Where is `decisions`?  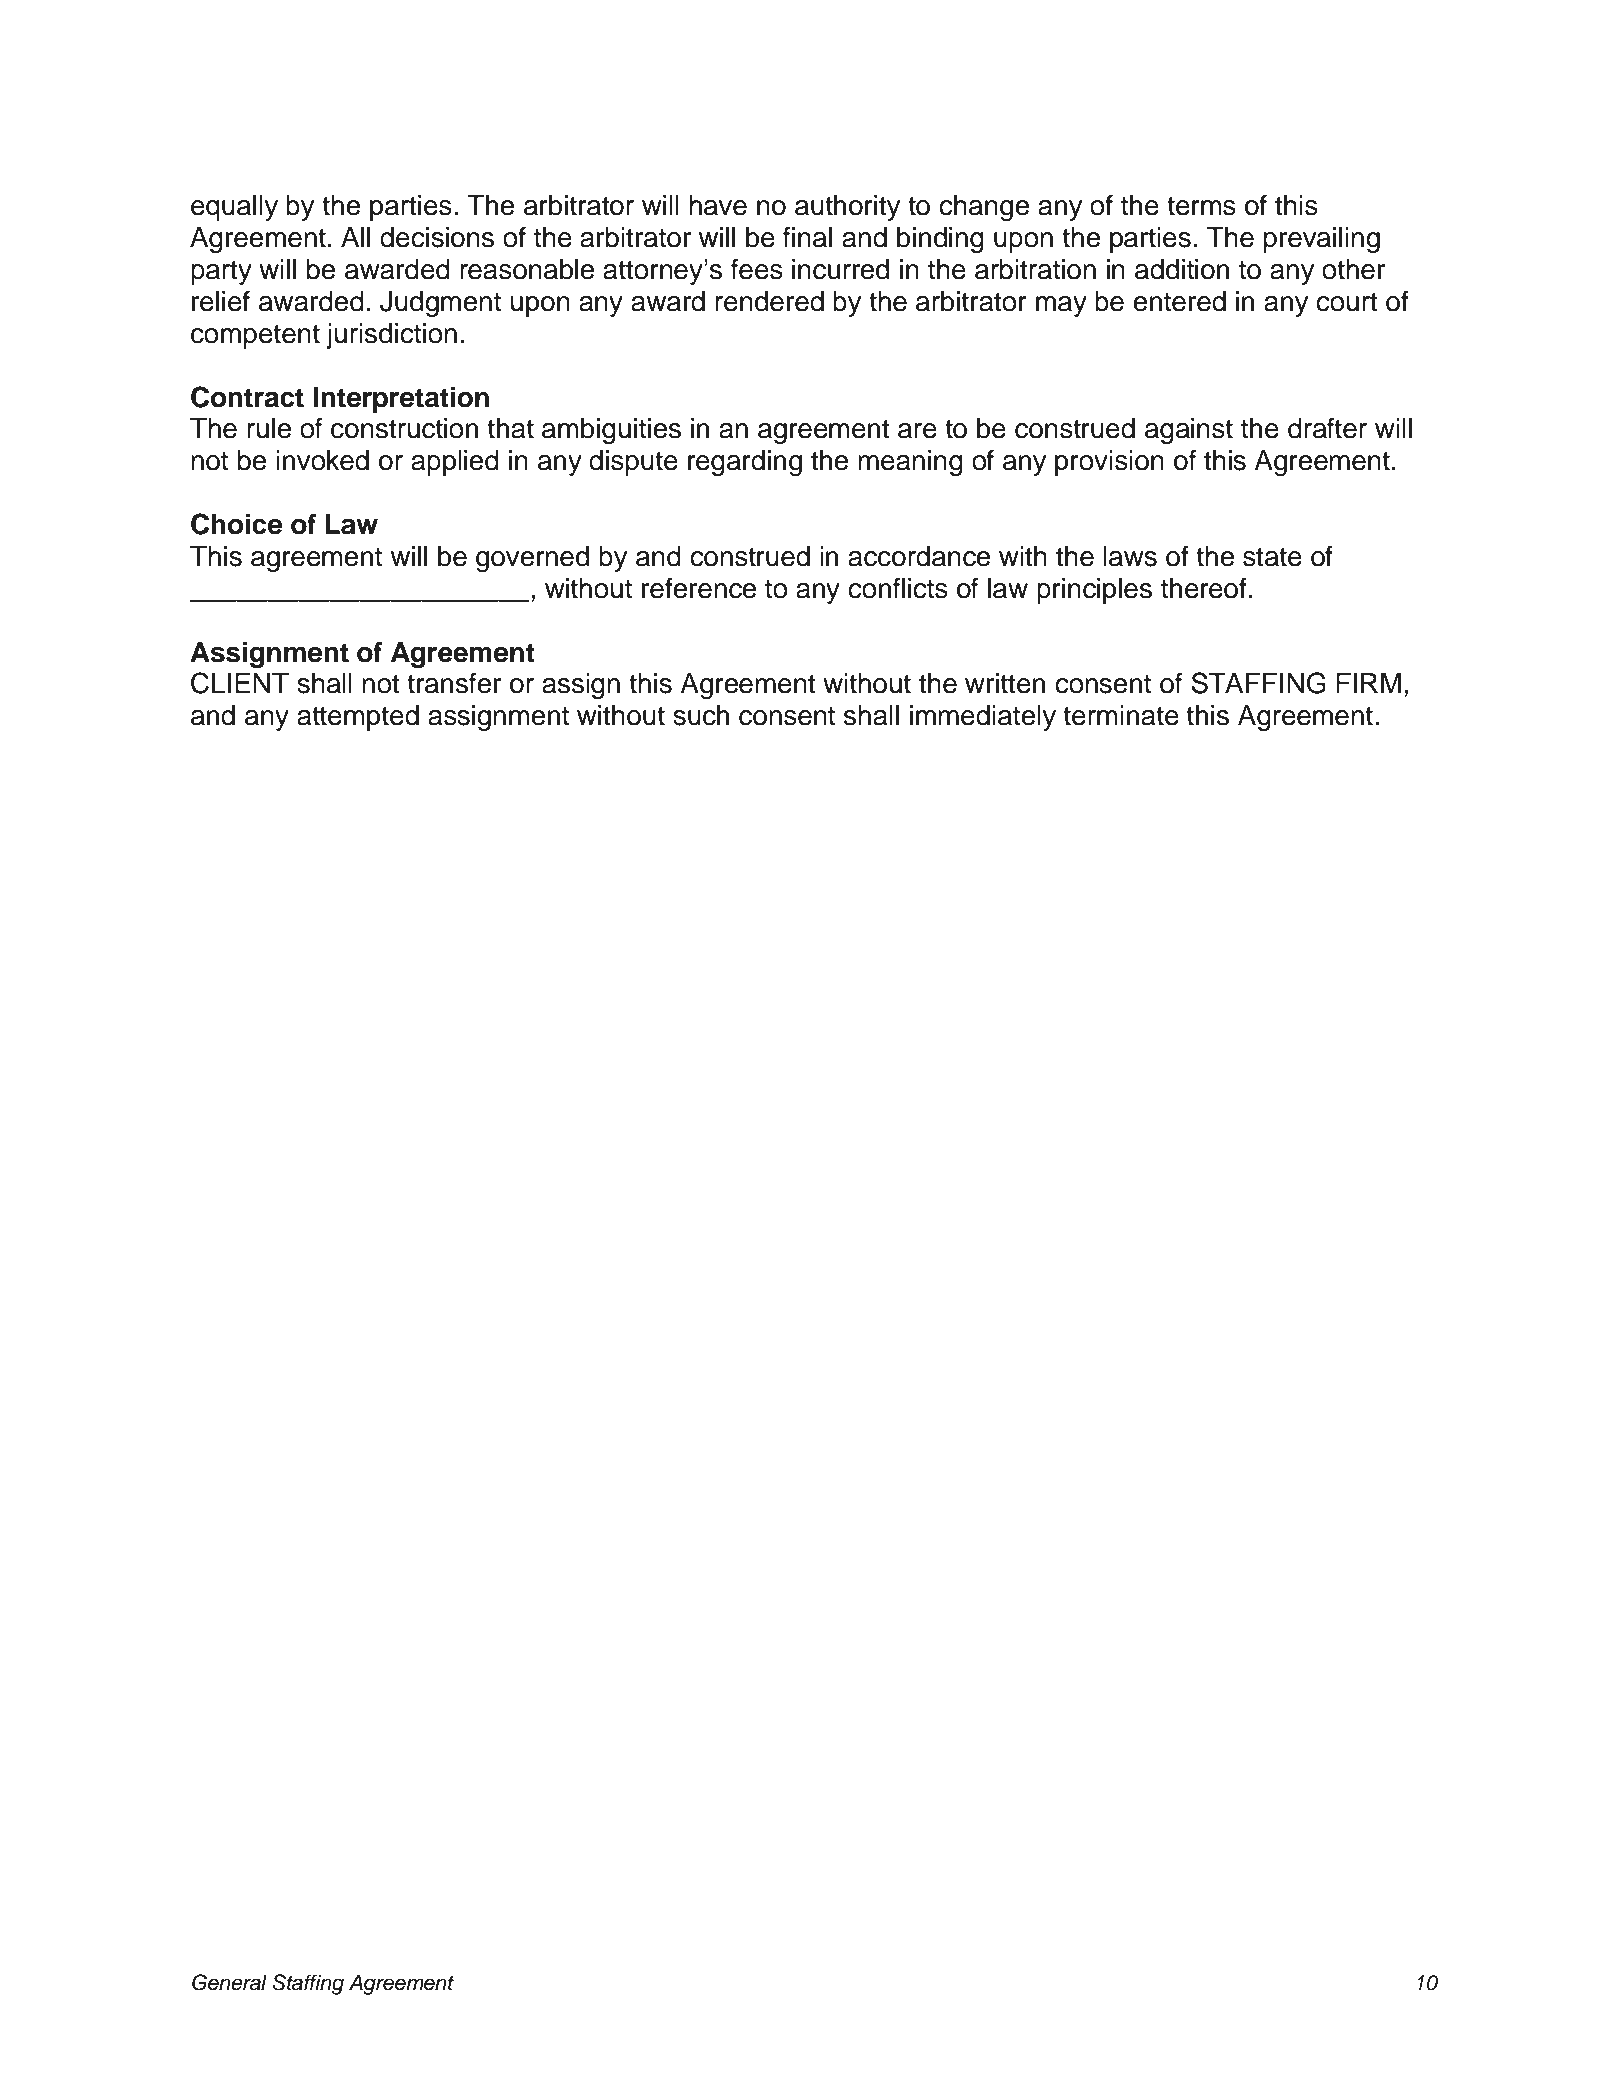 decisions is located at coordinates (437, 237).
